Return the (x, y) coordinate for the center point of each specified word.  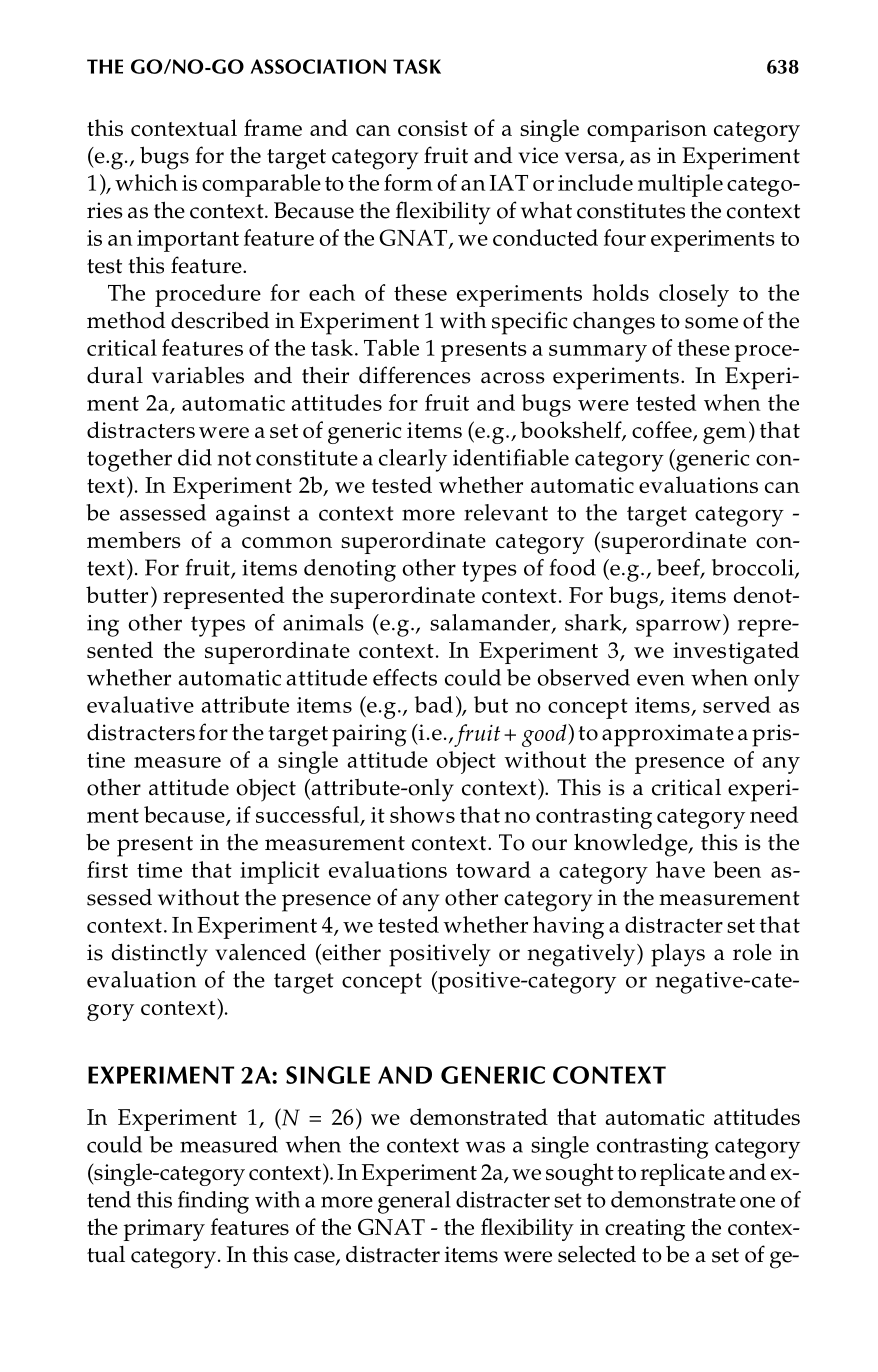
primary (164, 1230)
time (159, 870)
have (680, 869)
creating (645, 1230)
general (414, 1202)
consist (433, 128)
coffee (663, 431)
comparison (647, 131)
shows (422, 814)
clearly (413, 460)
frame (273, 127)
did (195, 457)
